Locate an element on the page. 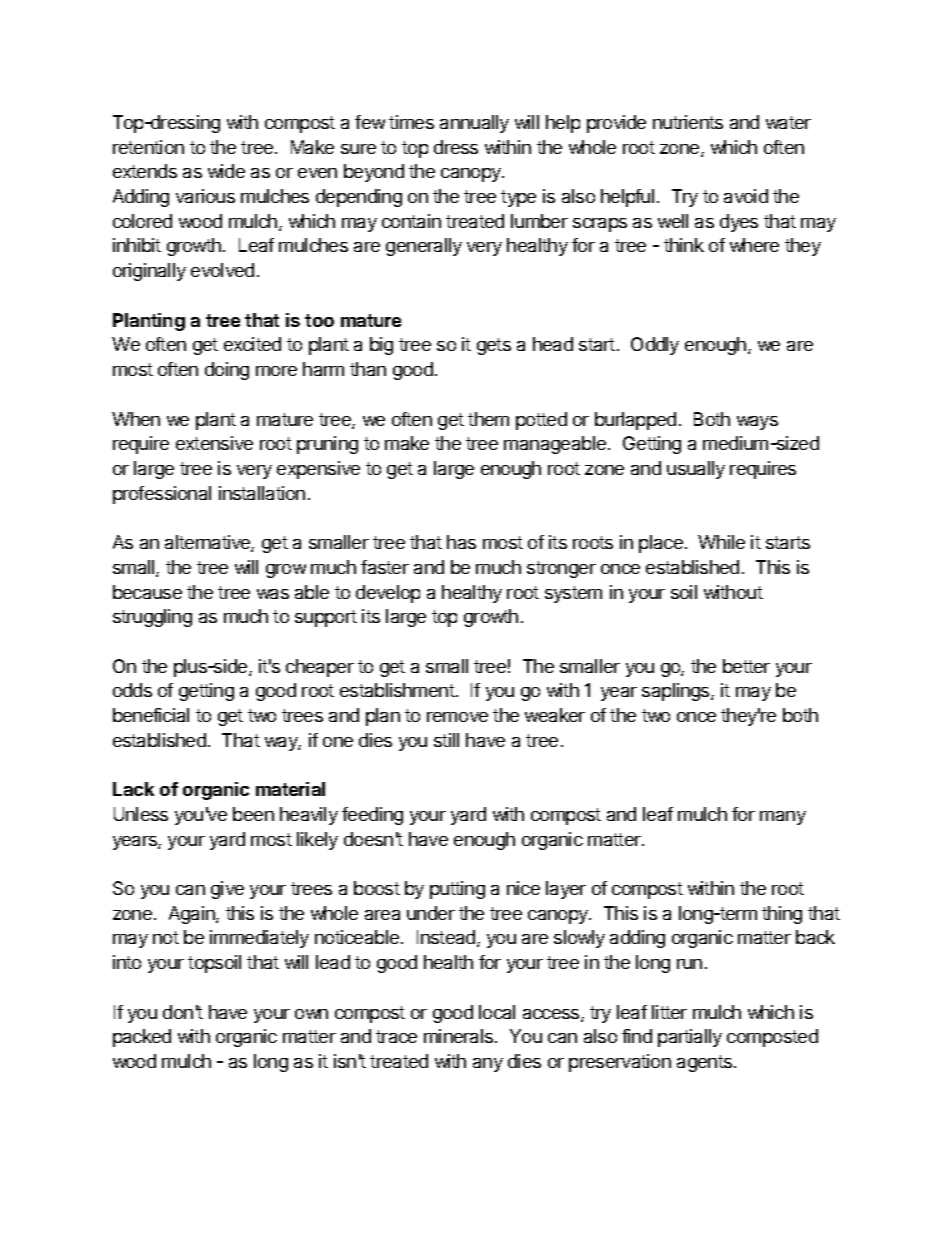 The width and height of the page is (952, 1233). While is located at coordinates (721, 542).
